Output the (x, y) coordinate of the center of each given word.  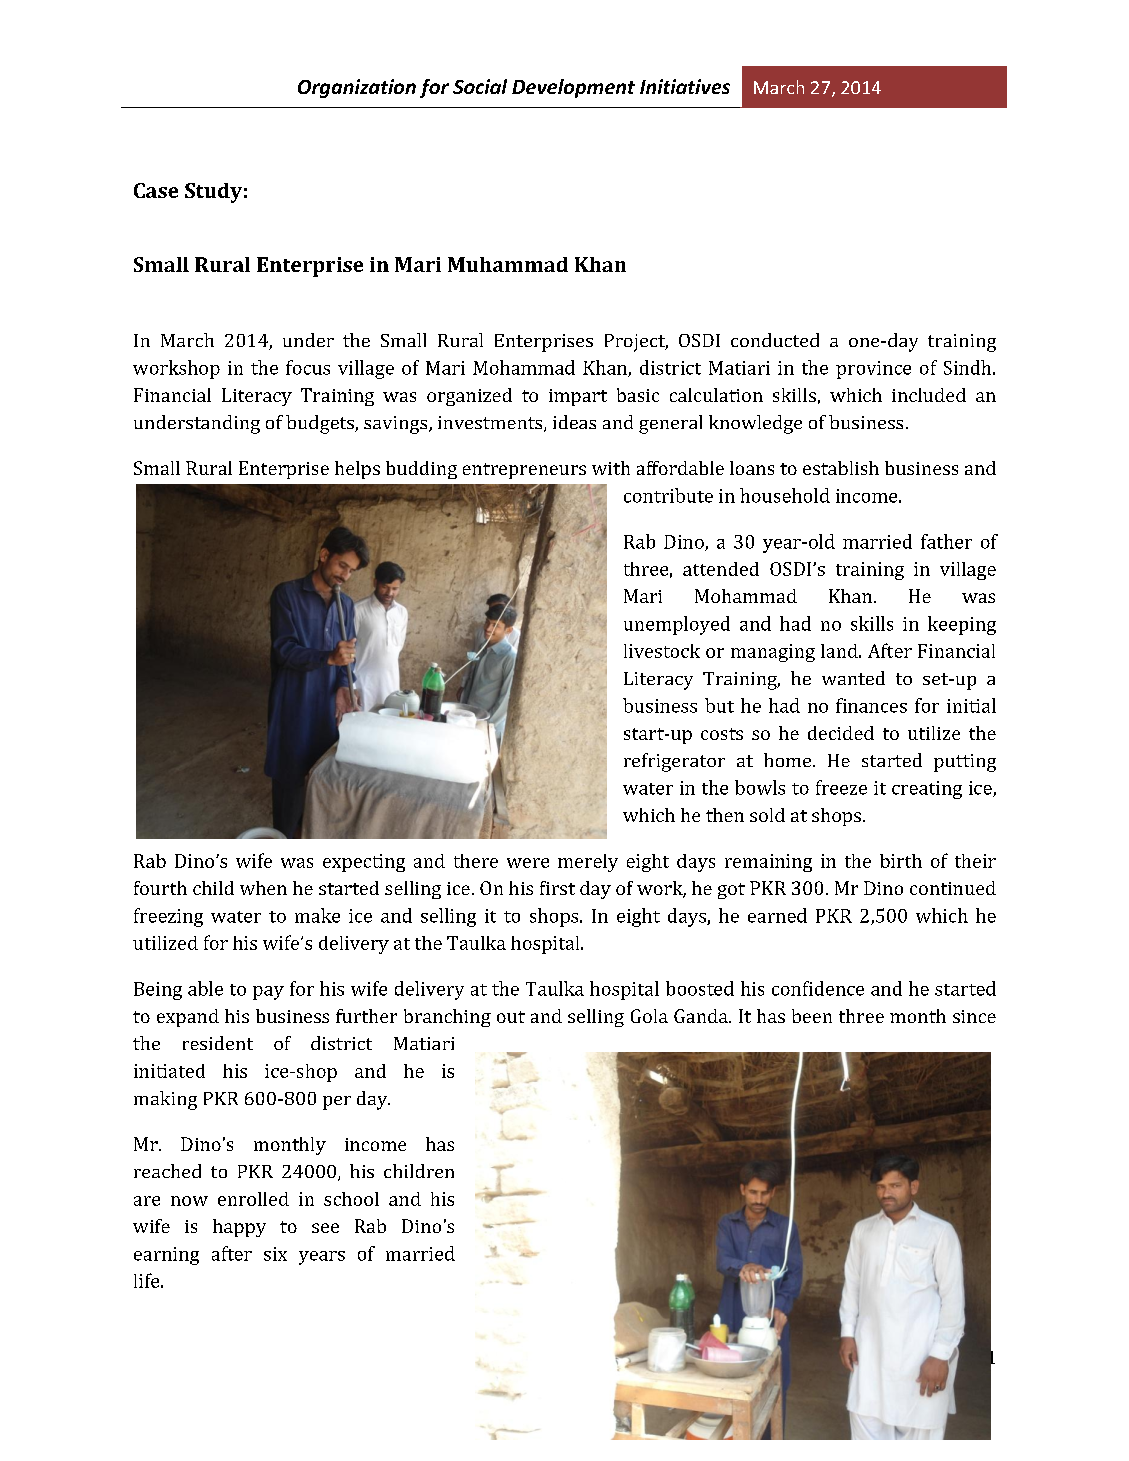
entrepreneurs (524, 471)
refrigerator (674, 762)
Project (636, 343)
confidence (818, 988)
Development (573, 88)
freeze (841, 787)
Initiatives (685, 86)
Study (213, 193)
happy (239, 1228)
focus (308, 367)
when (263, 888)
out (511, 1017)
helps (357, 470)
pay (268, 993)
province (873, 370)
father (946, 541)
